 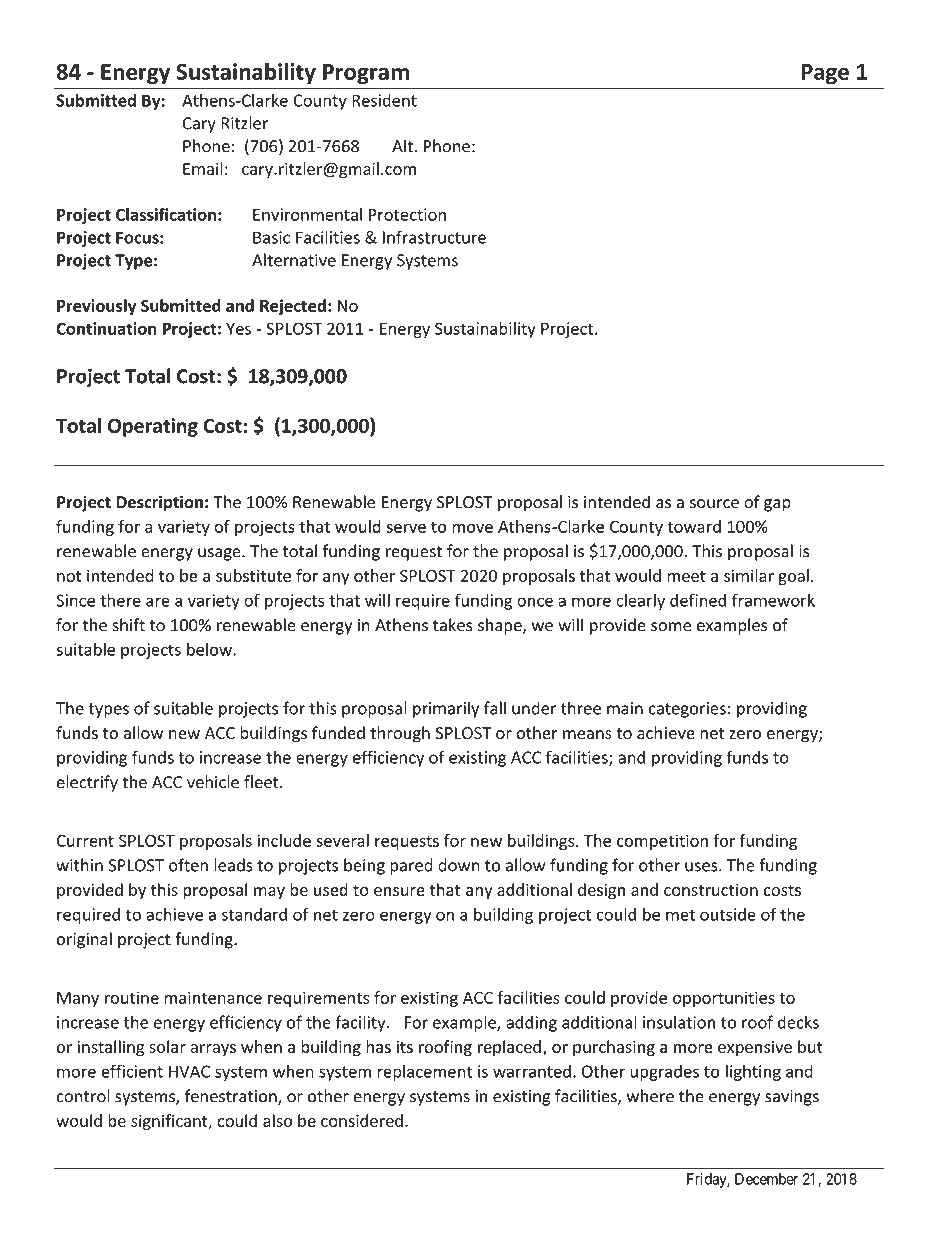 What do you see at coordinates (293, 307) in the document?
I see `Rejected` at bounding box center [293, 307].
